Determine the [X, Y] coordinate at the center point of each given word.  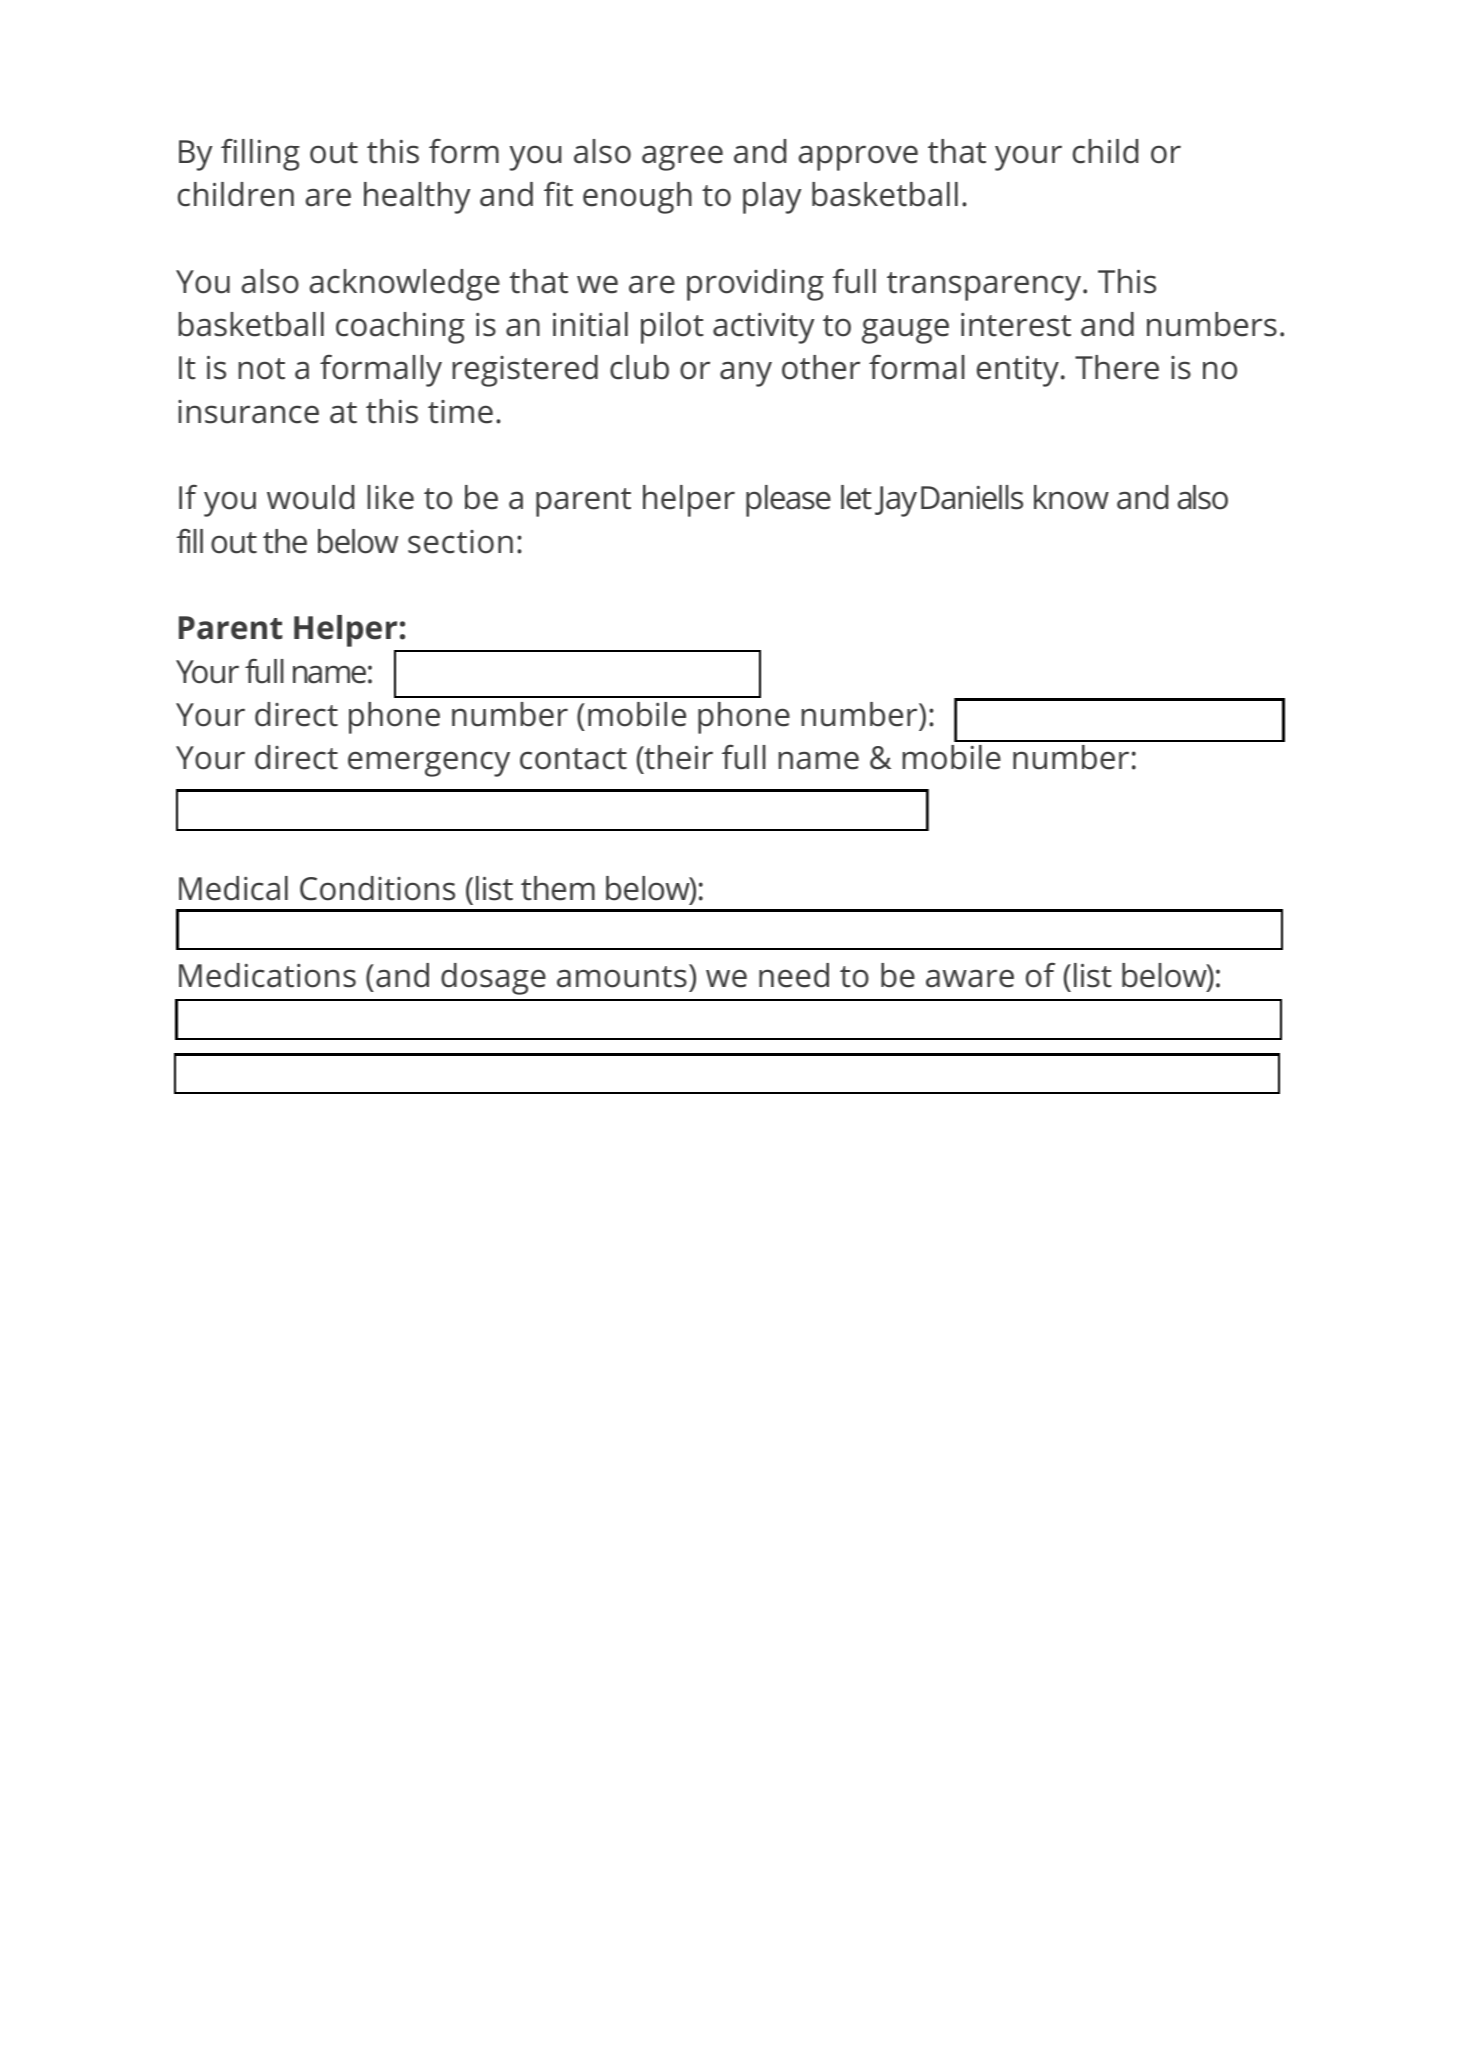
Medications [267, 975]
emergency [429, 764]
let [856, 497]
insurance [248, 412]
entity [1018, 371]
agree [682, 158]
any [746, 374]
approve [858, 158]
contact [573, 759]
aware [970, 978]
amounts [622, 977]
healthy [417, 198]
